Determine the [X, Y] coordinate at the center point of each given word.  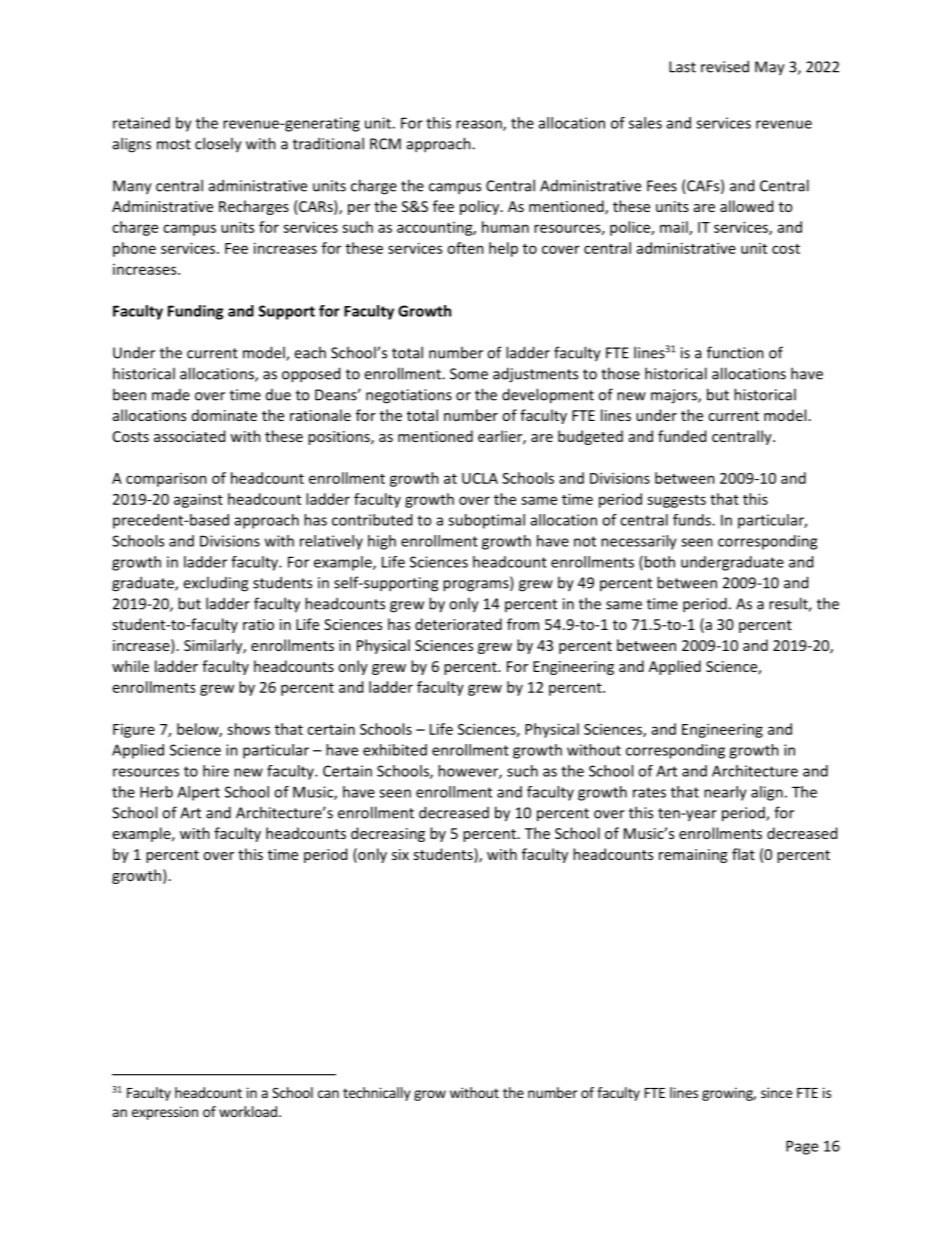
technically [377, 1094]
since [776, 1092]
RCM [385, 144]
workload [248, 1111]
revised [725, 66]
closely [218, 145]
